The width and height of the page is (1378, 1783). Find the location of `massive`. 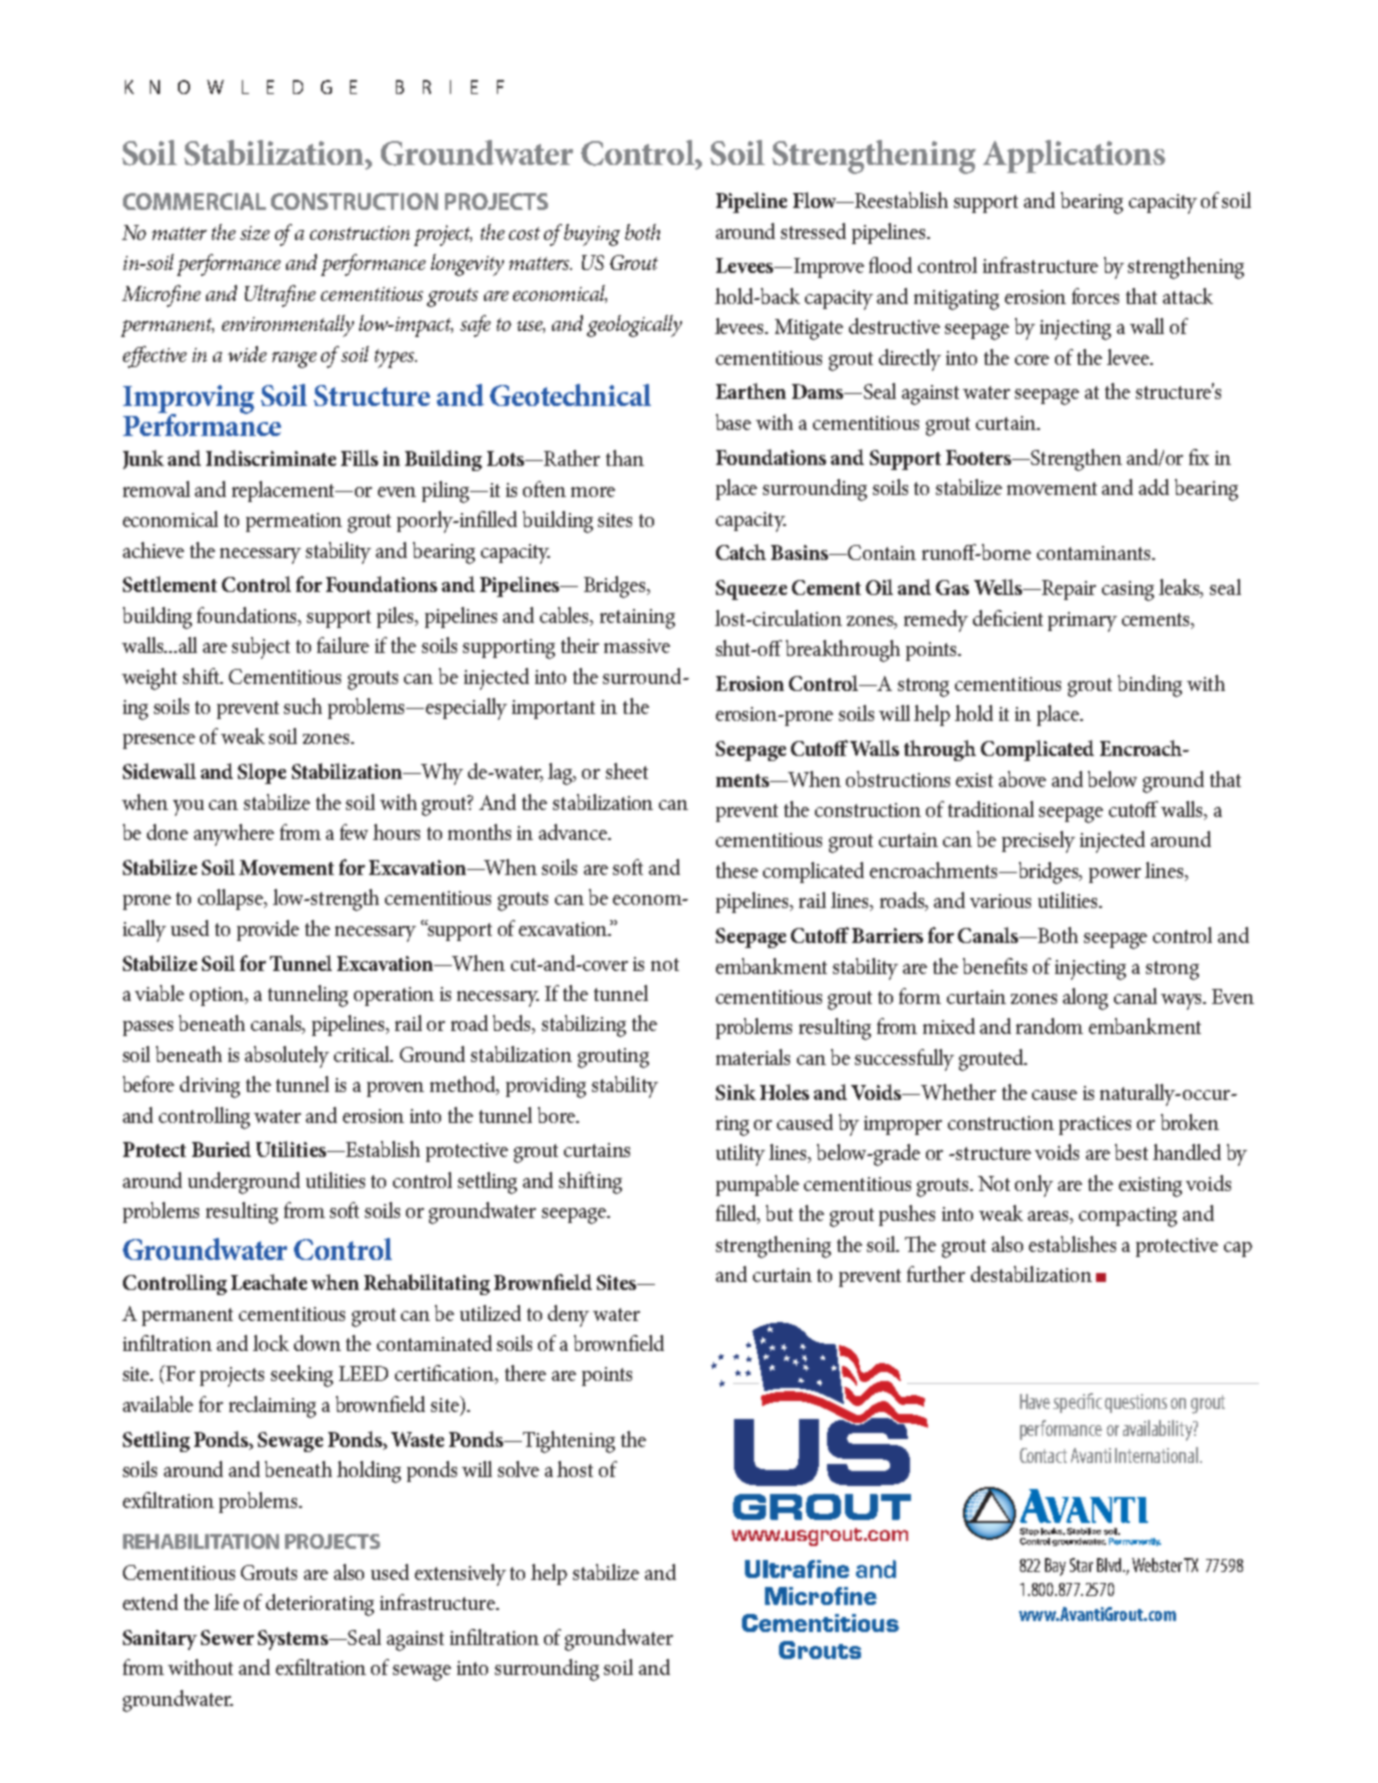

massive is located at coordinates (637, 646).
